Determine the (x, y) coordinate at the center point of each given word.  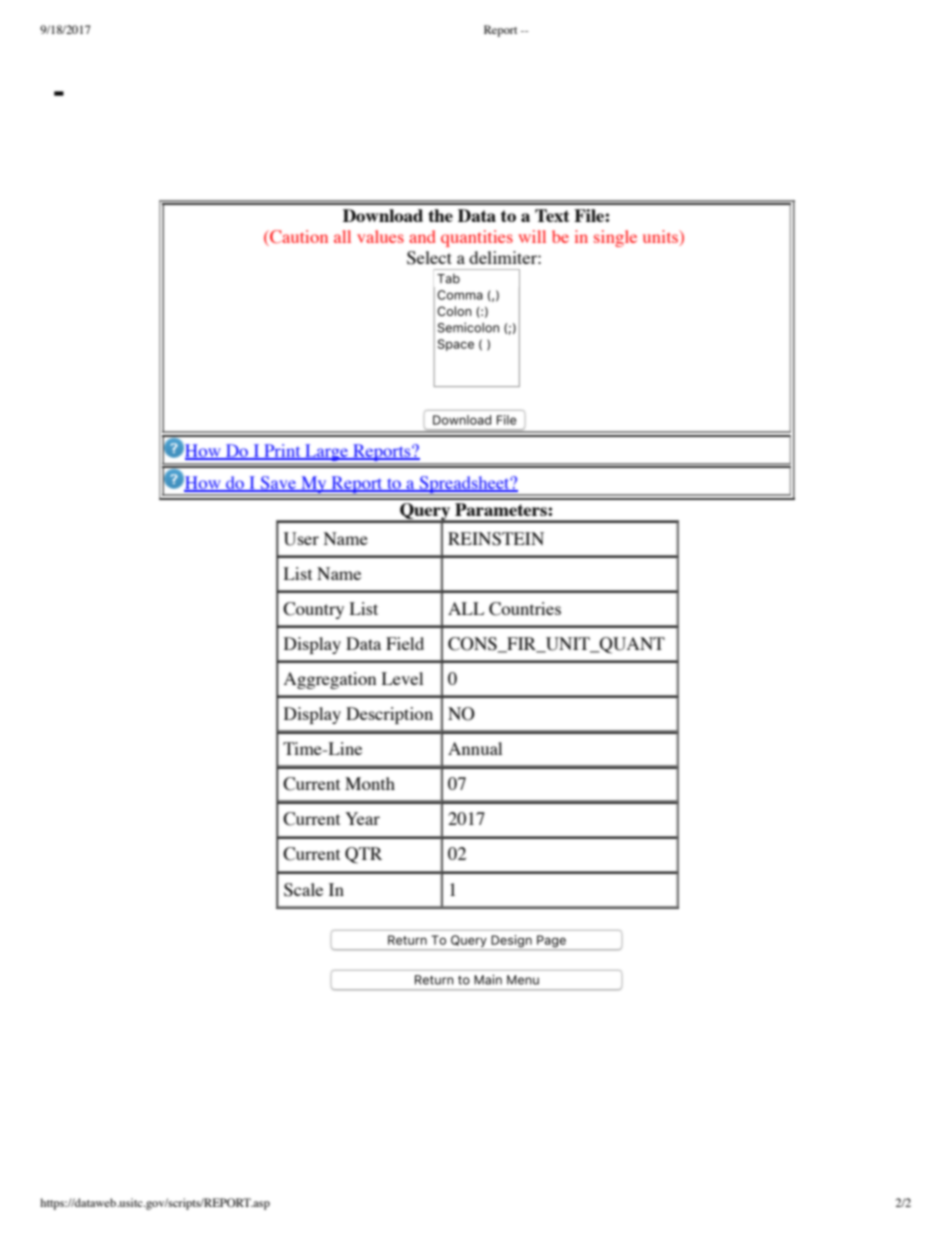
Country (313, 610)
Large (327, 454)
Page (551, 942)
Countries (525, 609)
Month (370, 783)
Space (456, 345)
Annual (475, 748)
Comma (460, 295)
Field (405, 643)
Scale (303, 890)
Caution (298, 238)
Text (552, 215)
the (440, 215)
